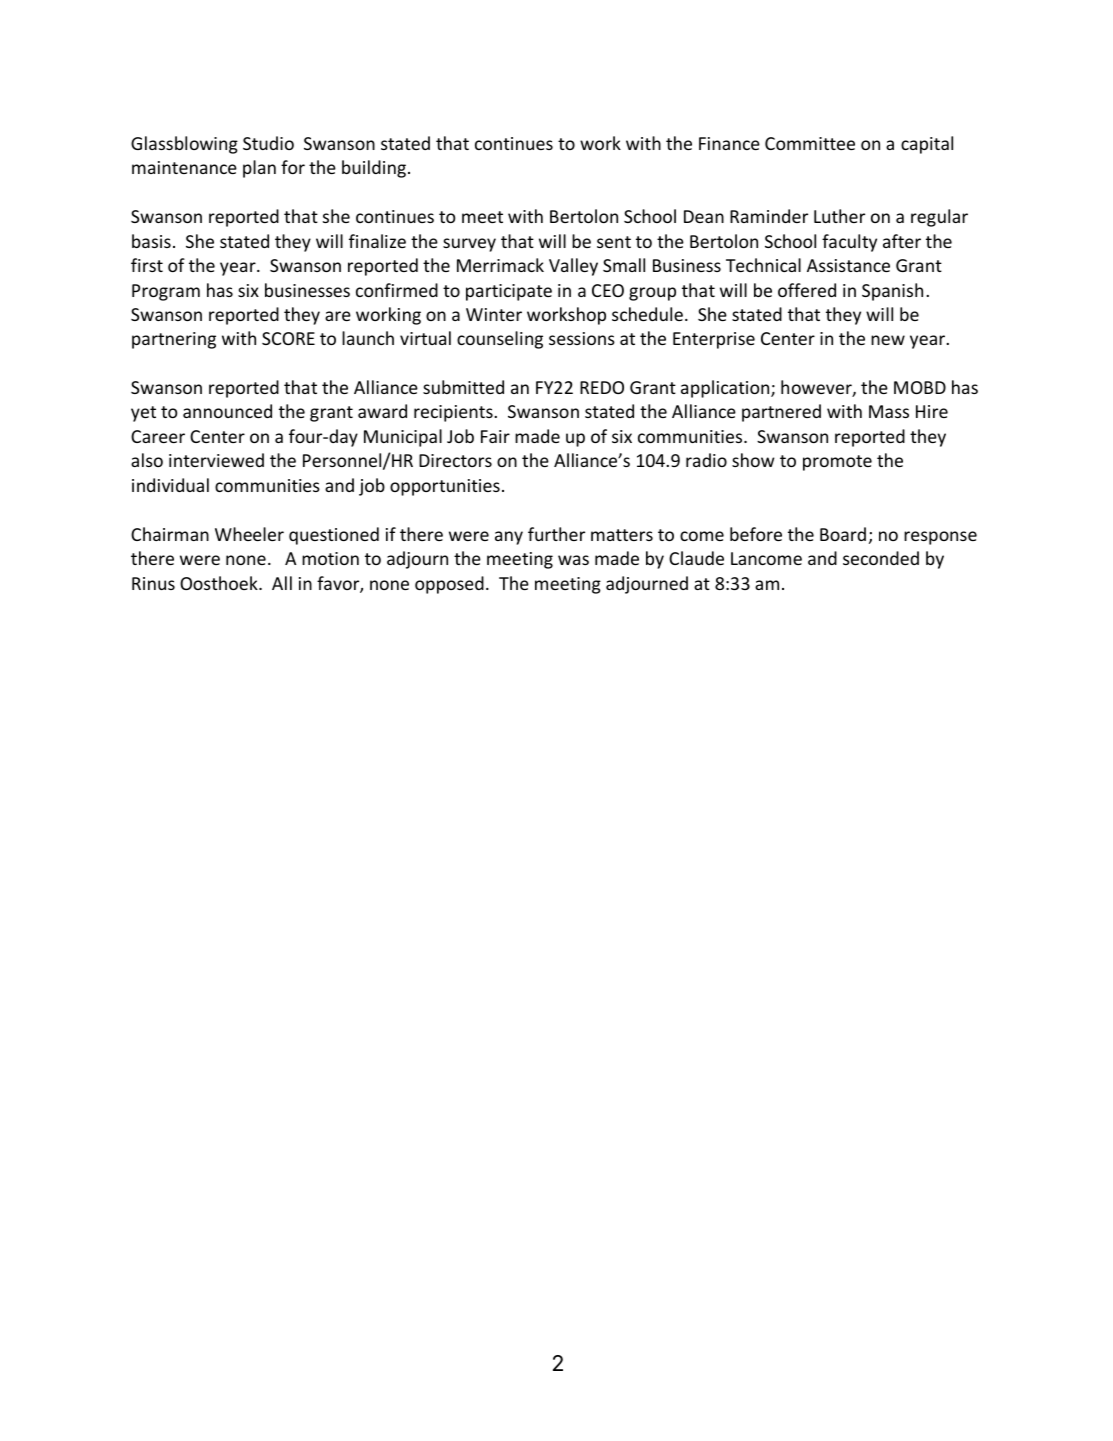  I want to click on Committee, so click(810, 143).
